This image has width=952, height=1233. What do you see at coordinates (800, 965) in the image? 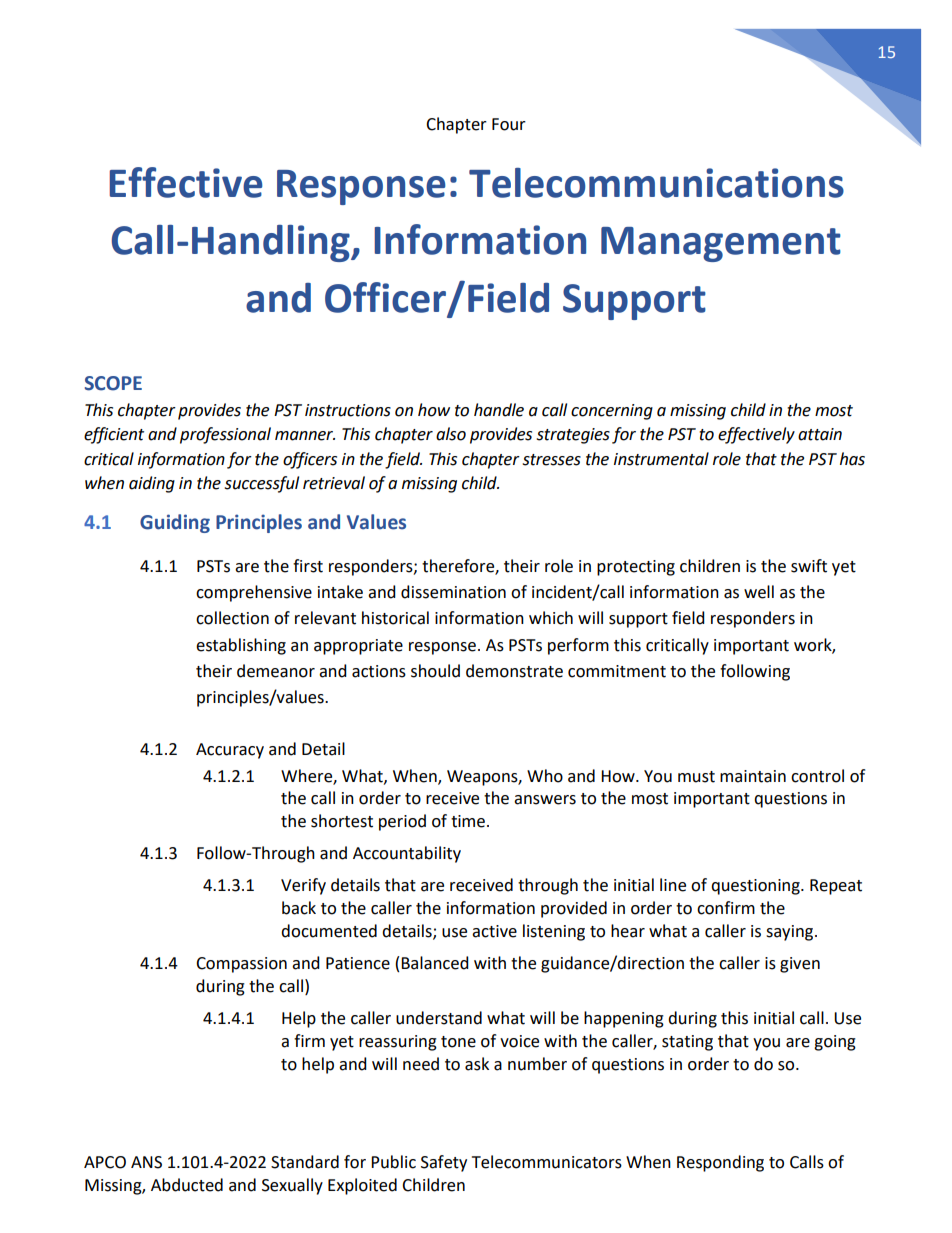
I see `given` at bounding box center [800, 965].
